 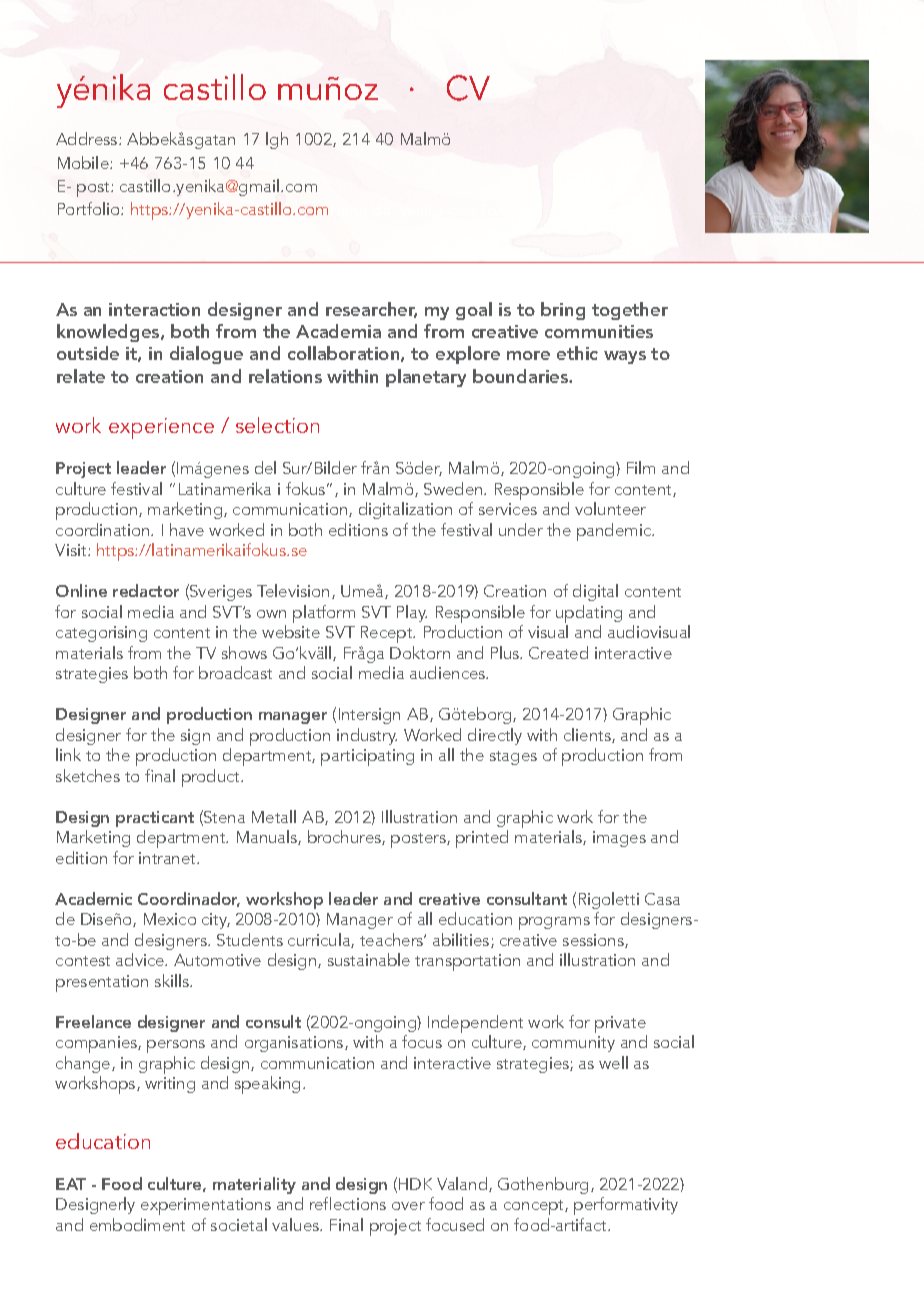 I want to click on Gothenburg, so click(x=543, y=1185).
